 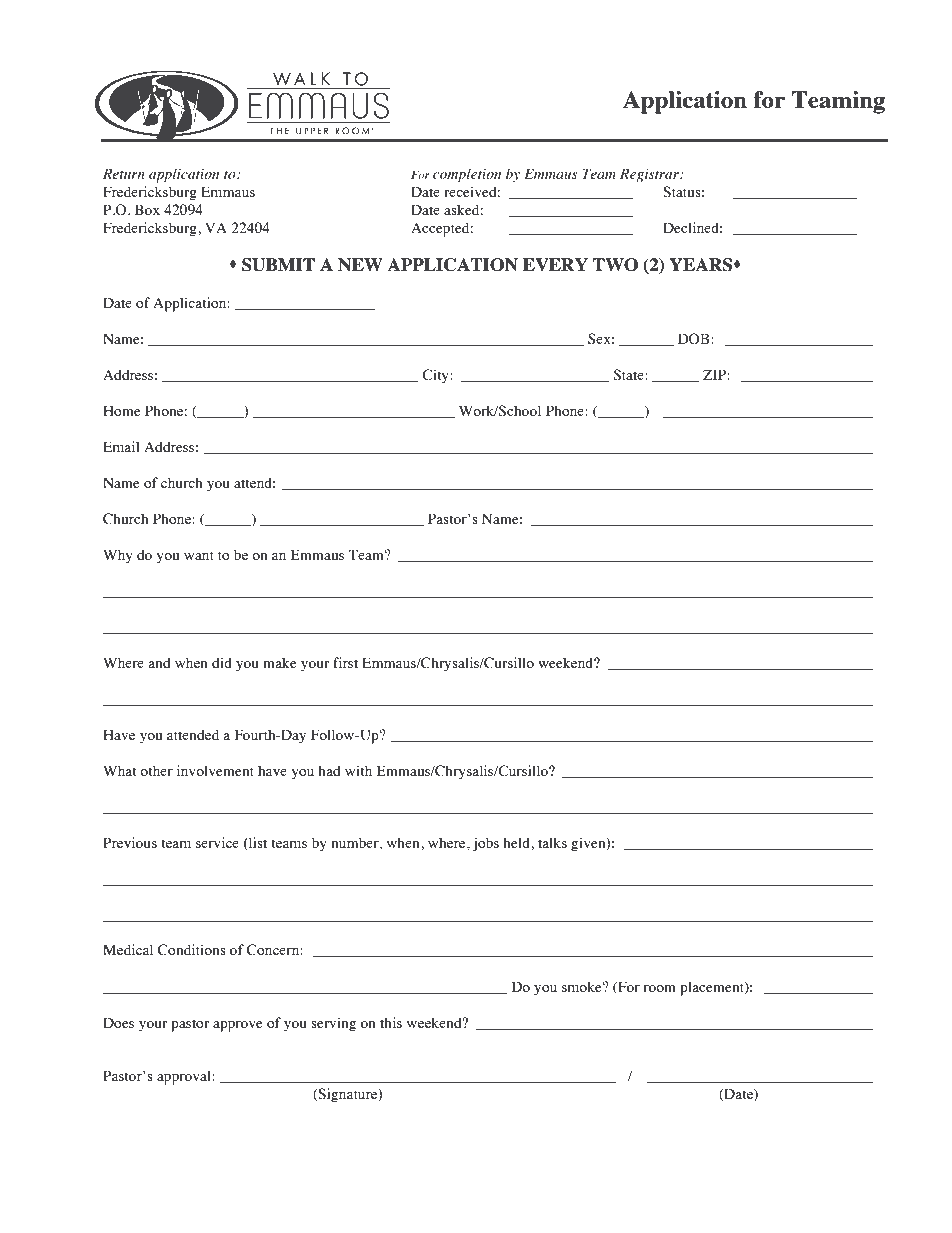 I want to click on other, so click(x=156, y=770).
